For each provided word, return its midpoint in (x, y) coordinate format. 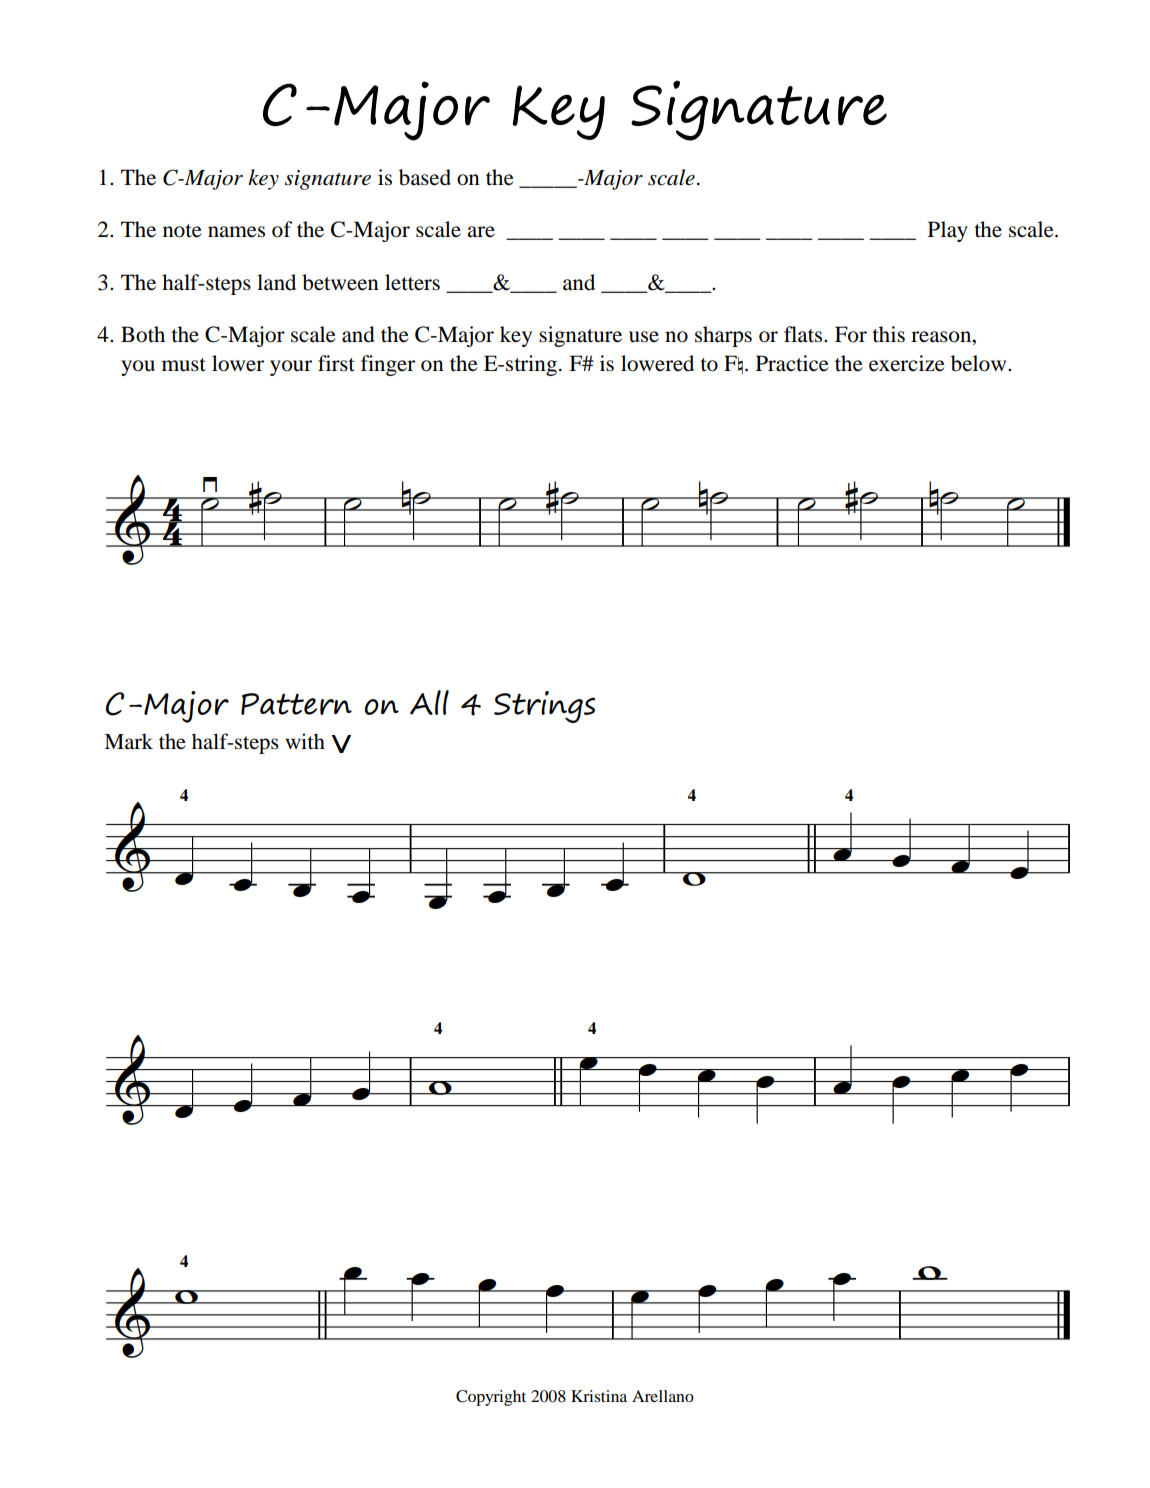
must (184, 365)
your (291, 368)
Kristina (599, 1396)
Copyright (491, 1398)
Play (948, 231)
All (429, 702)
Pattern (296, 704)
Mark (128, 741)
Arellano (663, 1396)
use (644, 337)
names (236, 232)
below (980, 363)
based (425, 177)
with (305, 741)
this (888, 334)
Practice (792, 363)
